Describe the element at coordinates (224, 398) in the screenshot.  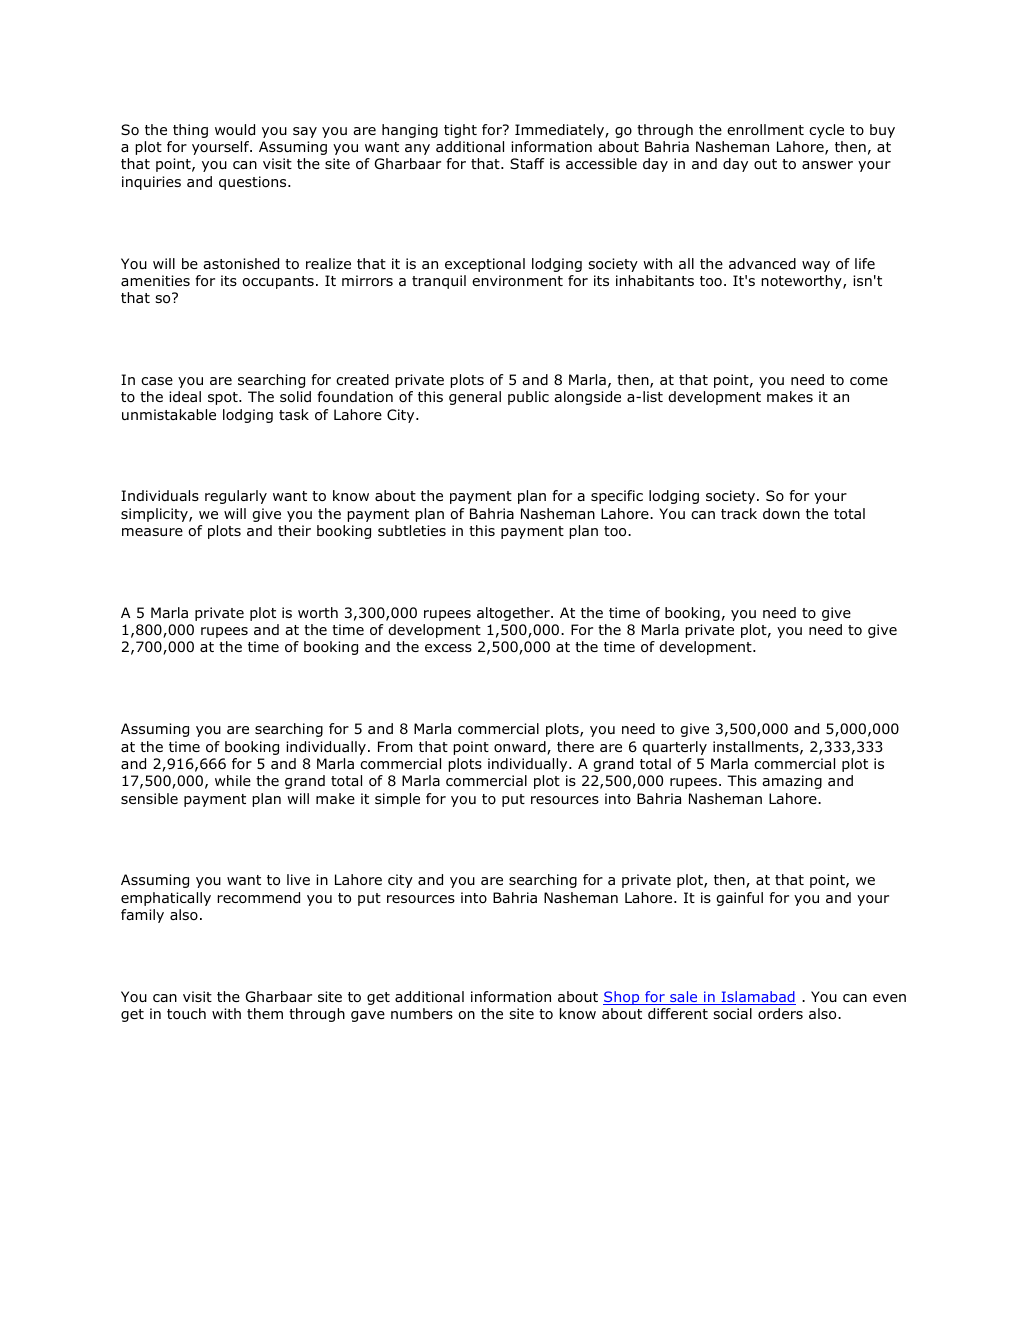
I see `spot` at that location.
